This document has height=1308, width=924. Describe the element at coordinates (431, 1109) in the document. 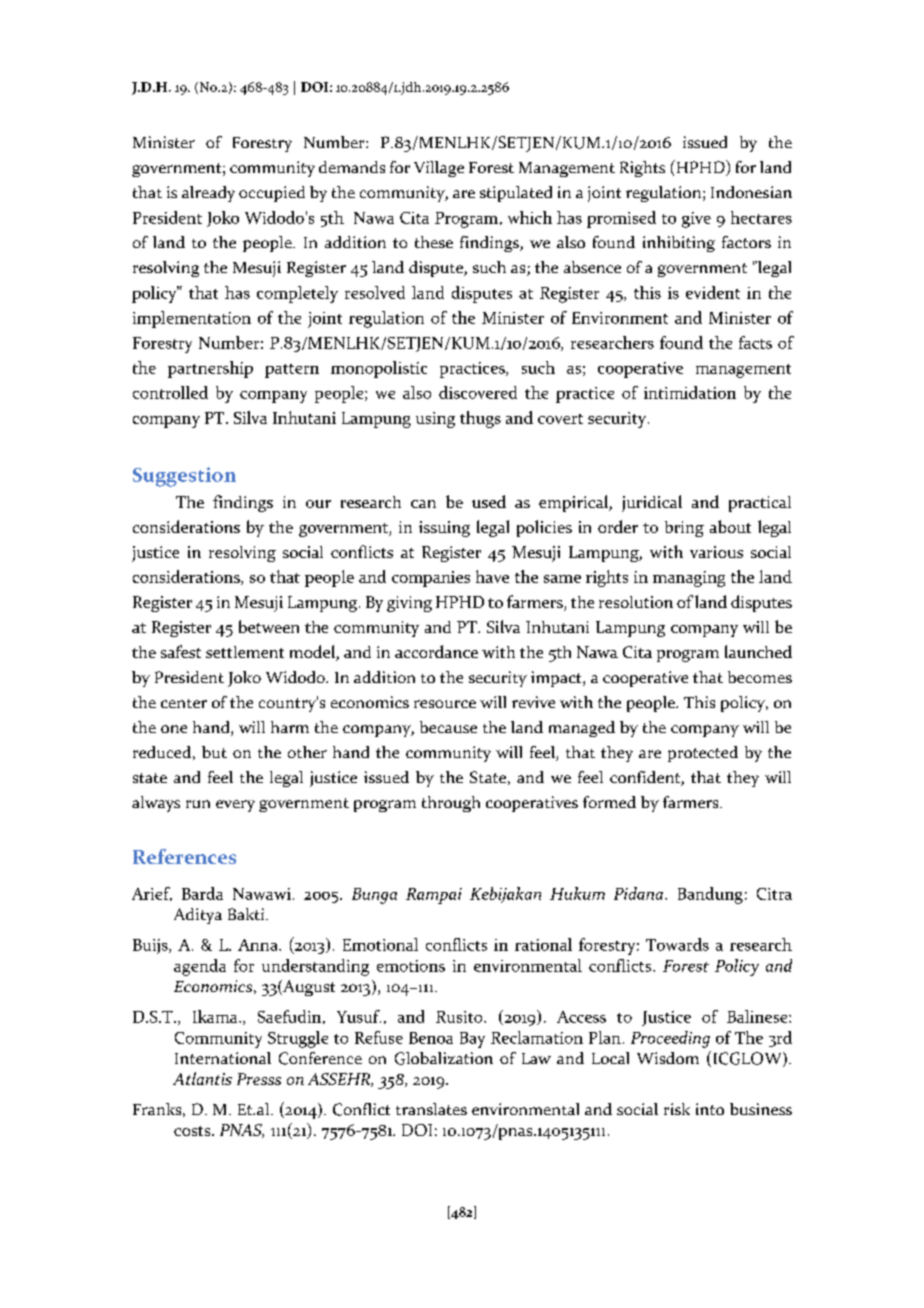

I see `translates` at that location.
